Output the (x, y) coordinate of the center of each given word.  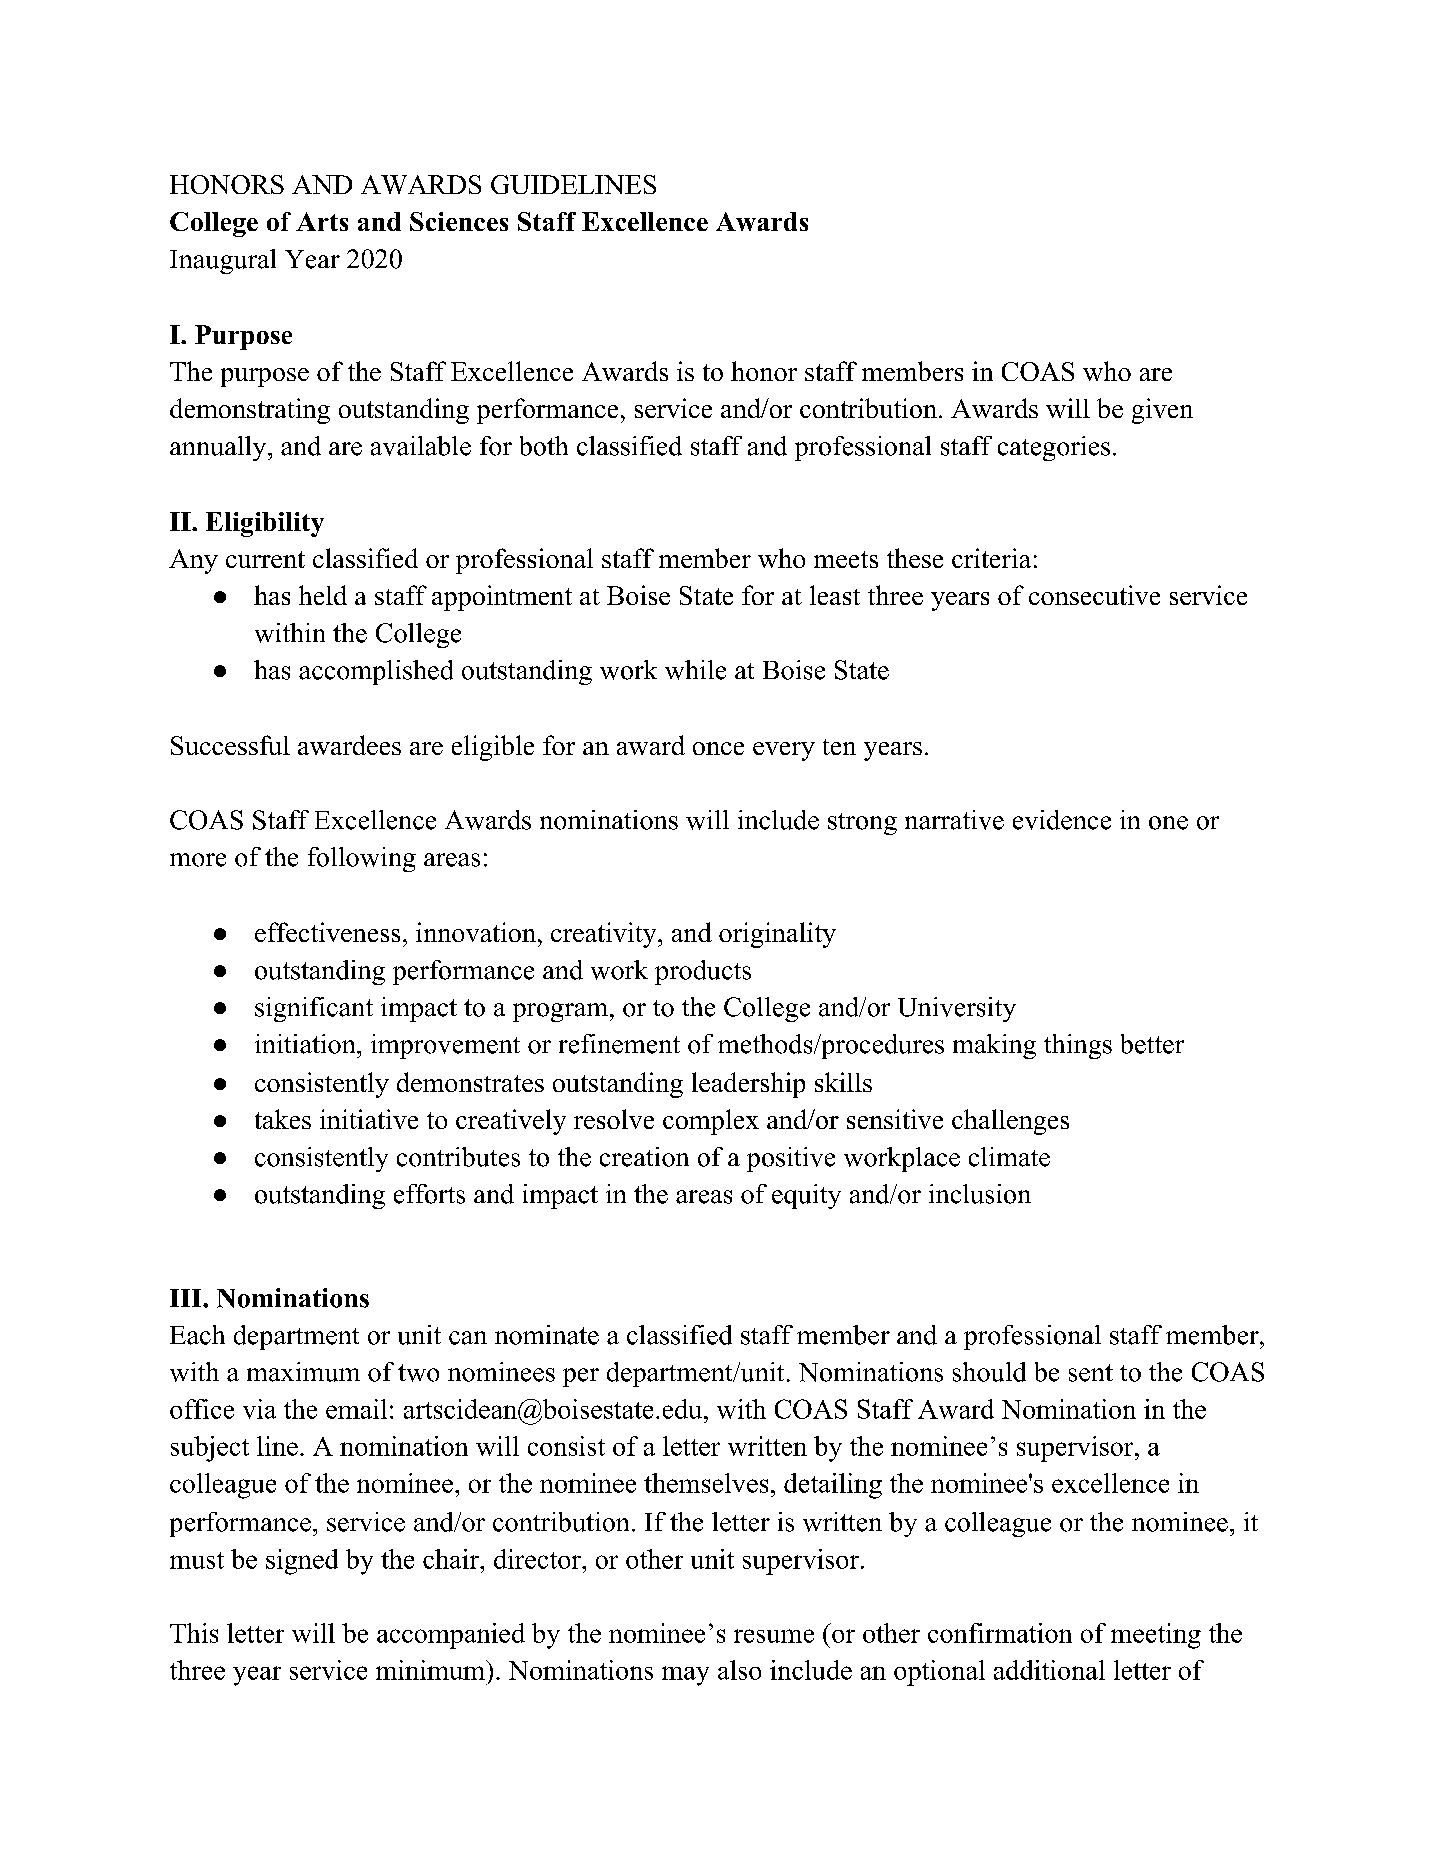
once (718, 748)
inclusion (980, 1194)
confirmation (1000, 1633)
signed (302, 1562)
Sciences (459, 221)
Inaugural (223, 261)
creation (644, 1157)
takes (283, 1119)
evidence (1062, 820)
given (1162, 411)
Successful (230, 745)
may (685, 1676)
